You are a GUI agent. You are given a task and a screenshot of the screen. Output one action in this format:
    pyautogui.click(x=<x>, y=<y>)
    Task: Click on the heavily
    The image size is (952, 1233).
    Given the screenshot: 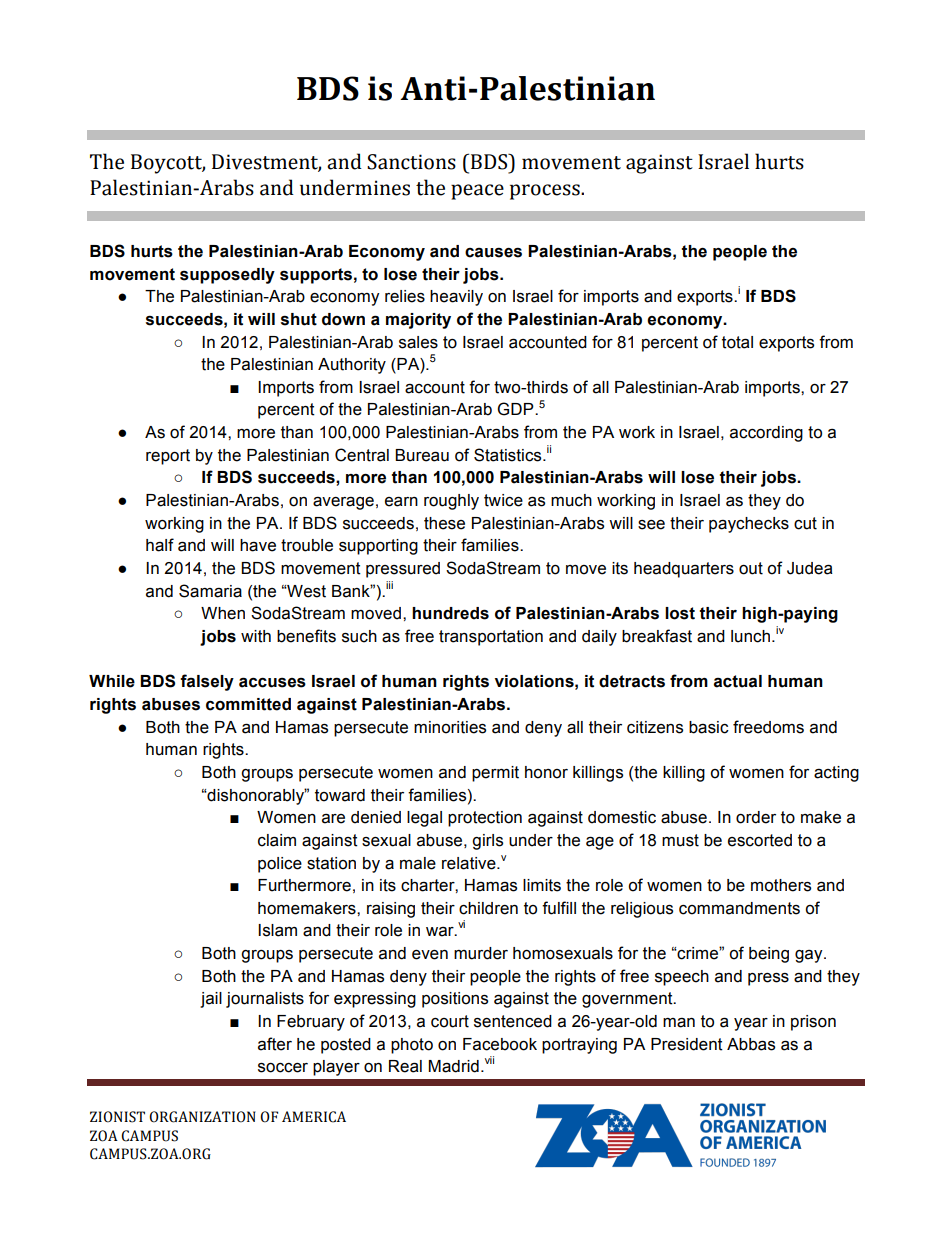 What is the action you would take?
    pyautogui.click(x=456, y=298)
